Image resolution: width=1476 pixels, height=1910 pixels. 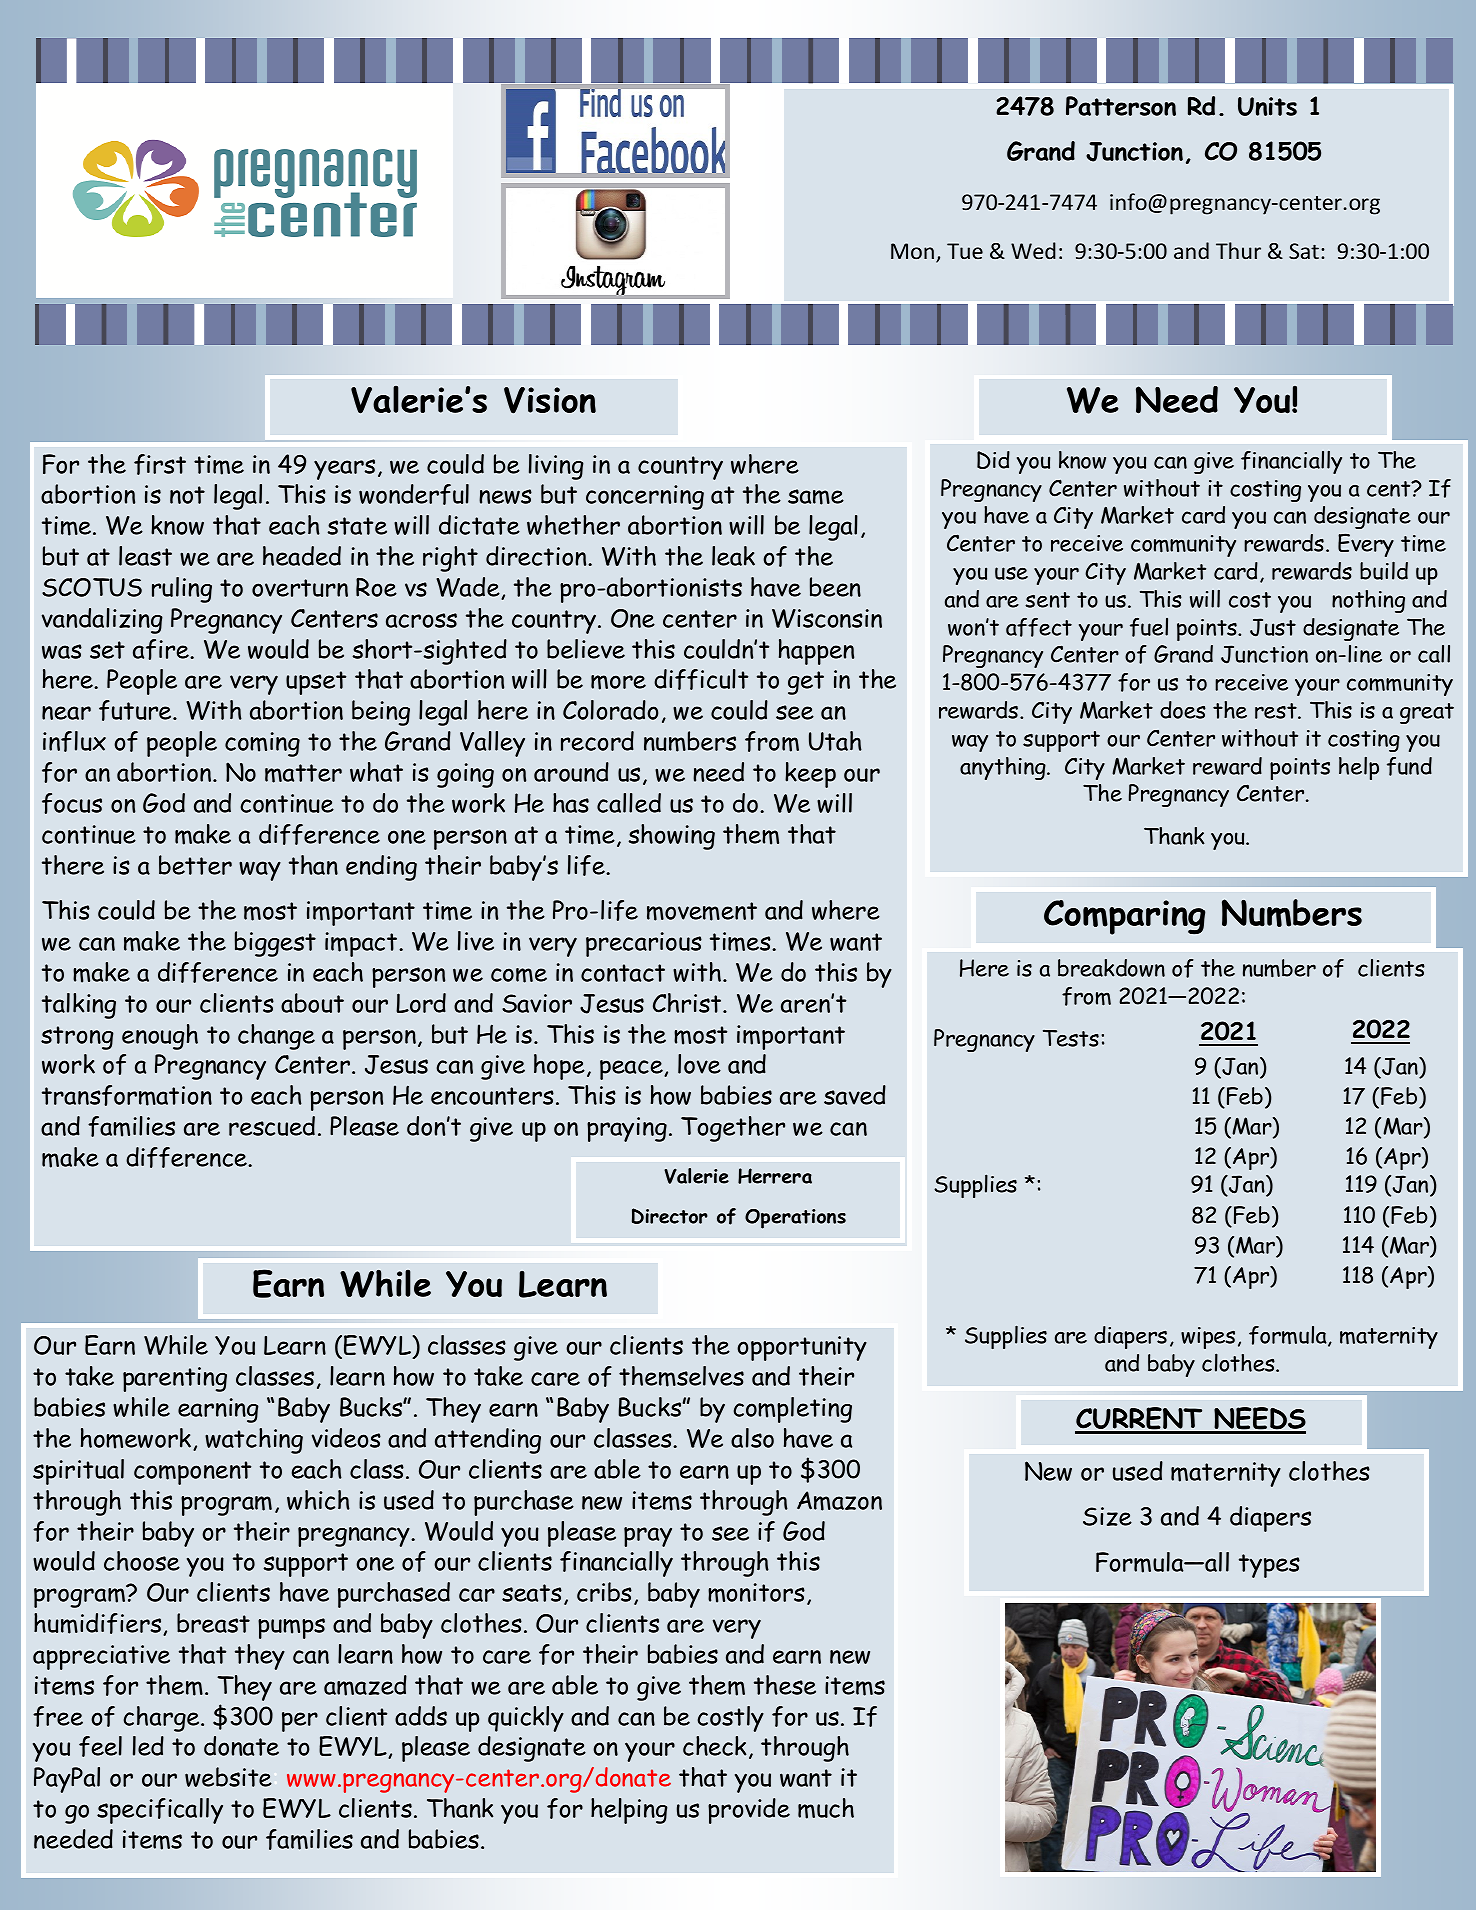 What do you see at coordinates (228, 1777) in the screenshot?
I see `website` at bounding box center [228, 1777].
